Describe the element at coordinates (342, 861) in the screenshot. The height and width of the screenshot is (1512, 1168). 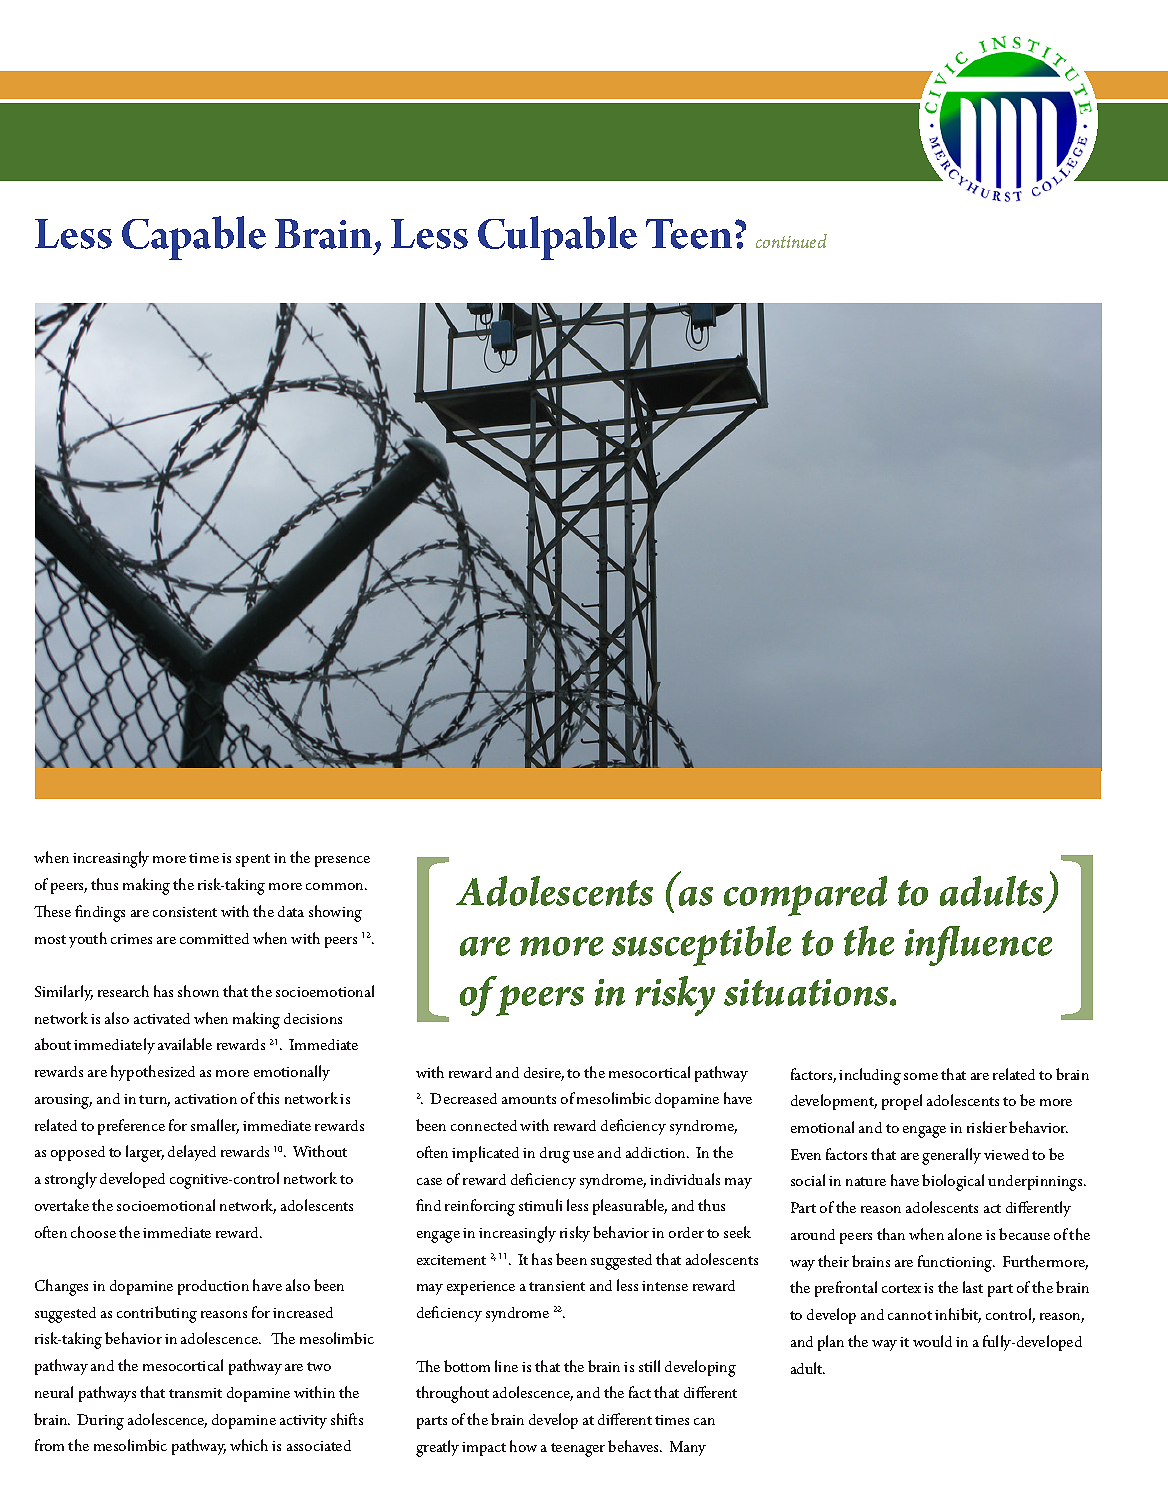
I see `presence` at that location.
